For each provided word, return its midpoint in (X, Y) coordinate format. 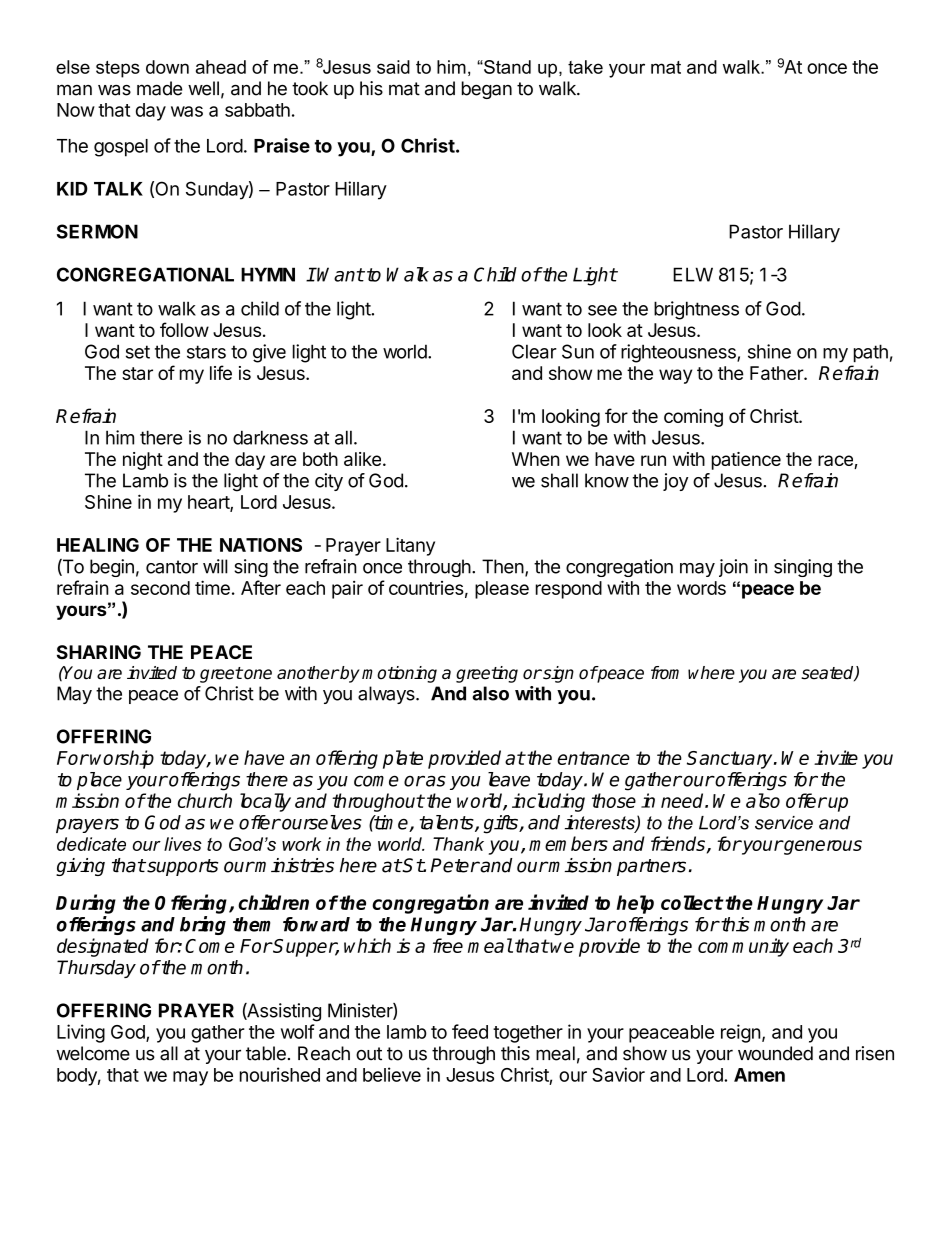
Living (81, 1033)
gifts (502, 824)
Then (503, 566)
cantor (172, 567)
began (487, 90)
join (733, 568)
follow (184, 329)
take (585, 67)
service (784, 823)
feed (470, 1031)
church (205, 800)
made (159, 88)
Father (777, 373)
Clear (534, 351)
